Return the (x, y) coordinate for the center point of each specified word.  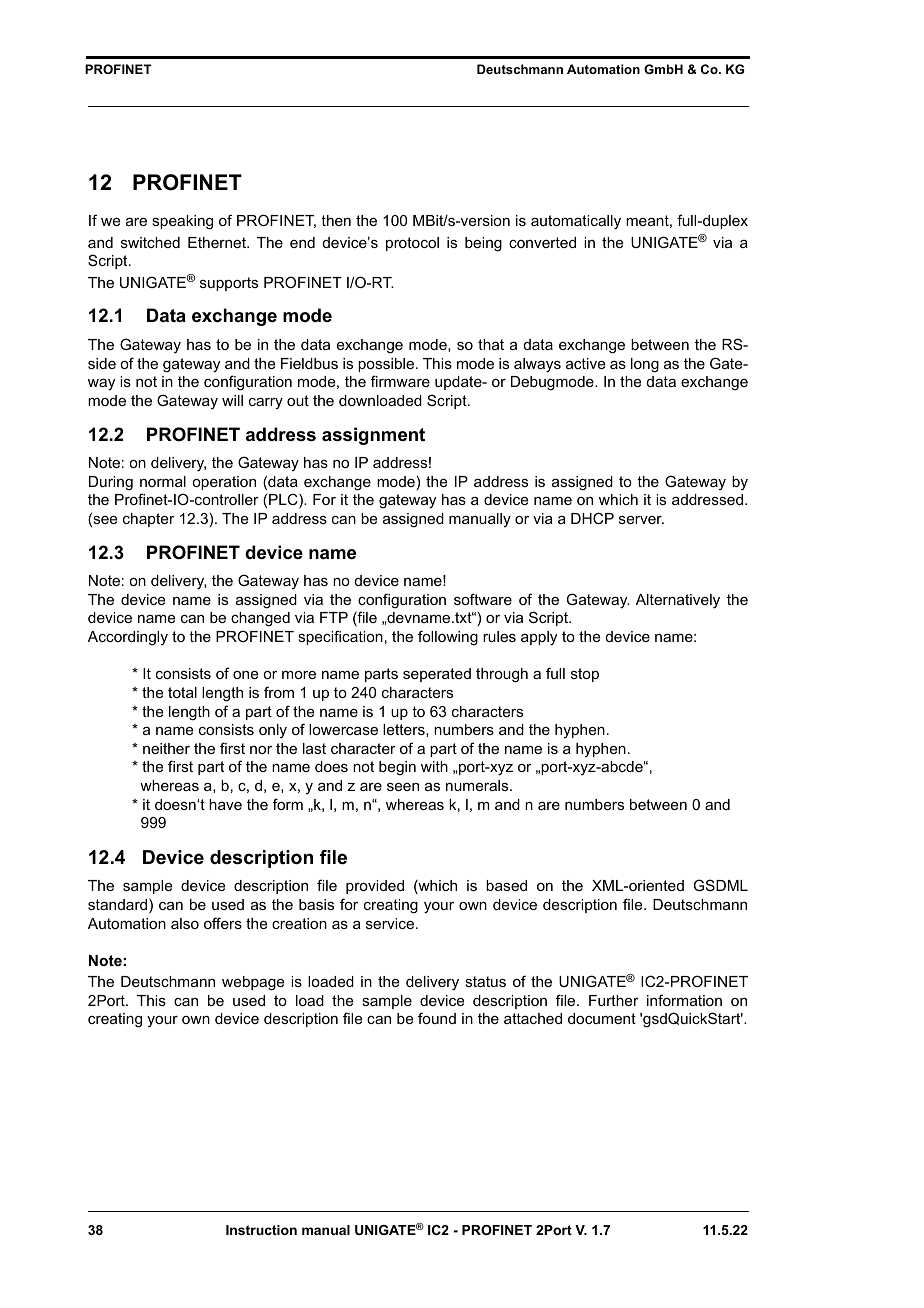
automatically (576, 222)
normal (163, 481)
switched (150, 242)
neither (166, 748)
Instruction (261, 1230)
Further (614, 1000)
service (391, 923)
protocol (412, 244)
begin (397, 768)
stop (585, 675)
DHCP (592, 518)
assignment (373, 436)
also (185, 923)
